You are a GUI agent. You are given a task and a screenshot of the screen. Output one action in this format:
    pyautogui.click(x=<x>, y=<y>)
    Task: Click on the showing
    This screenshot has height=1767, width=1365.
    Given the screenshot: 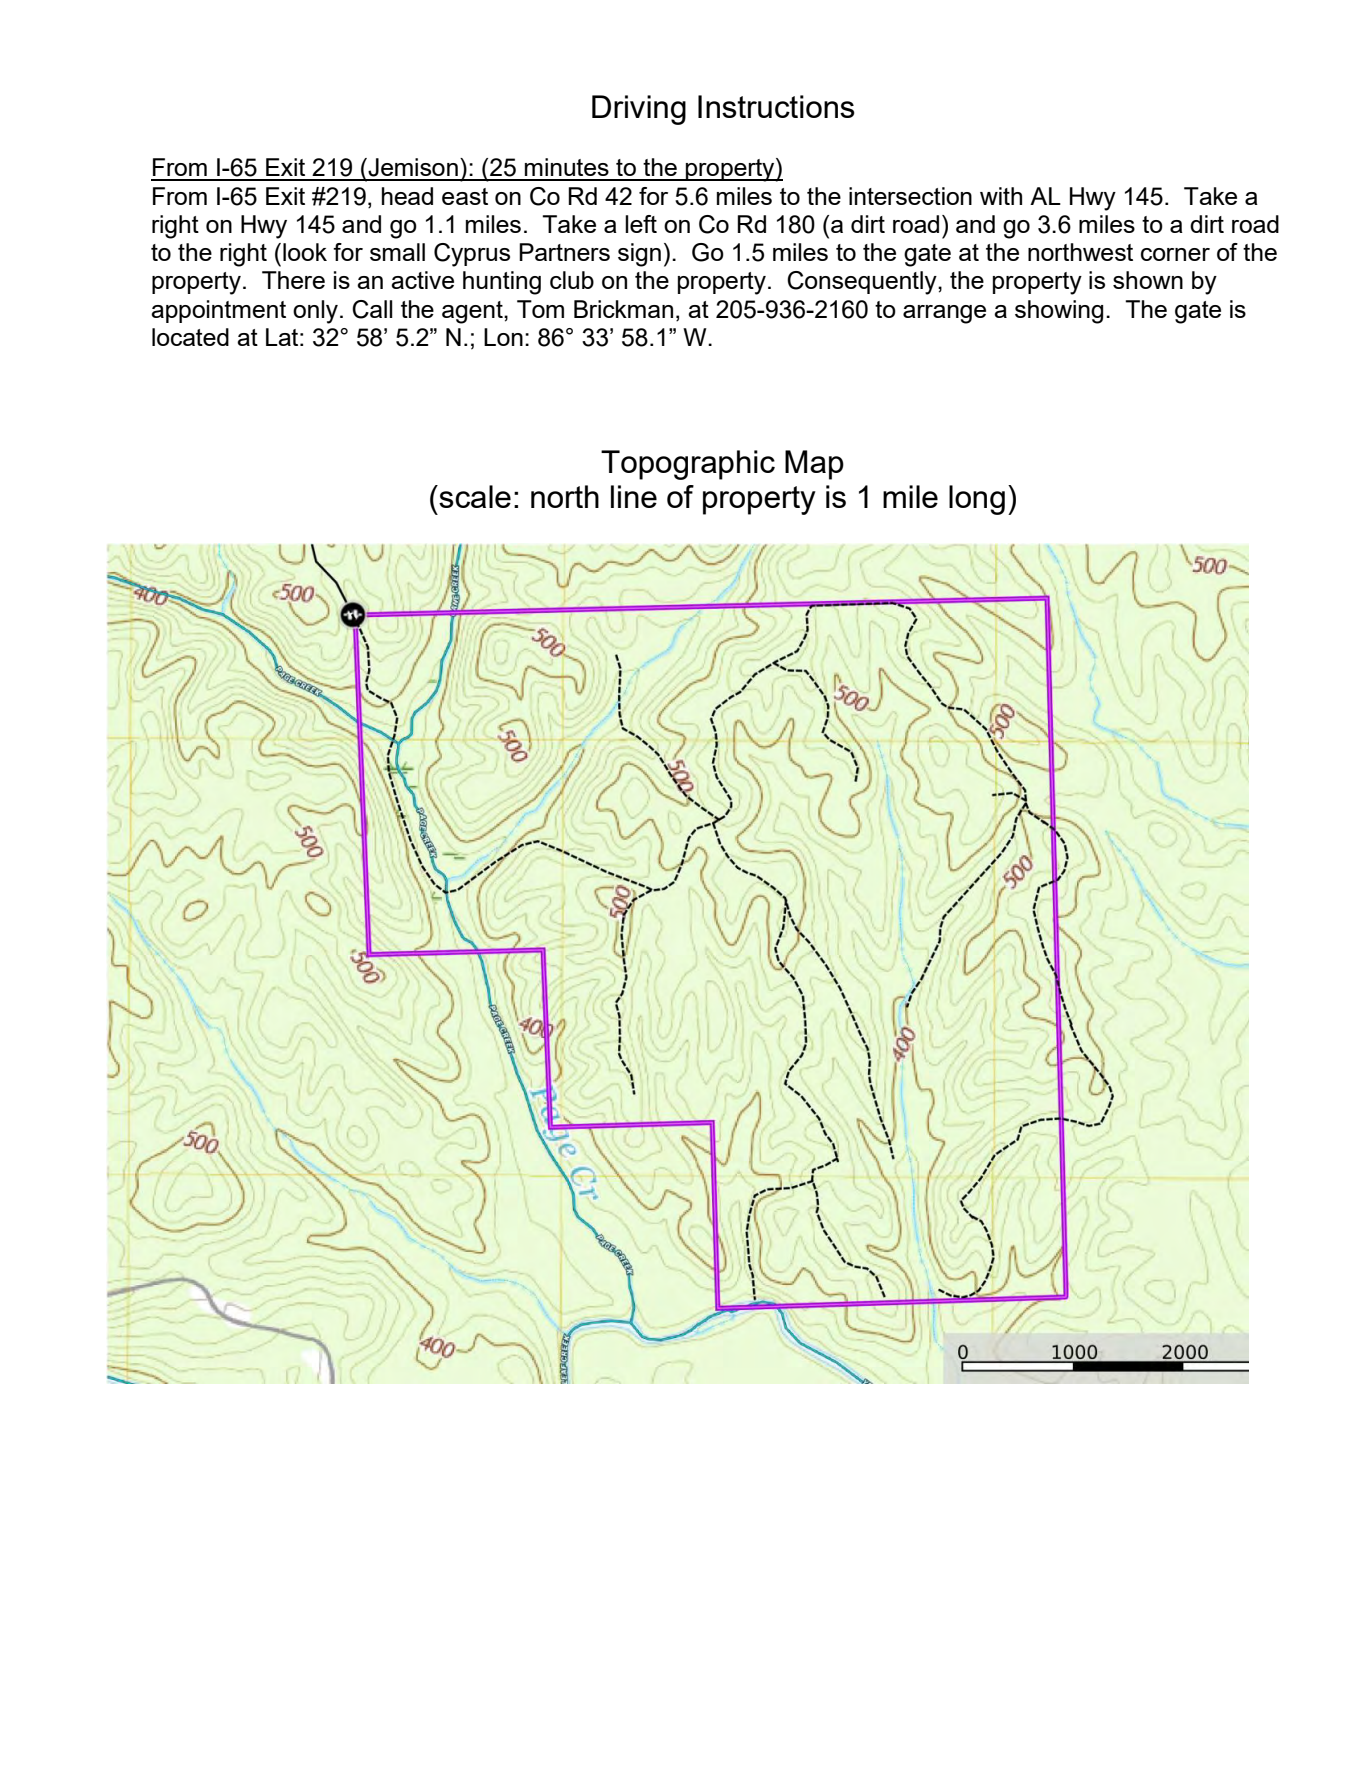 What is the action you would take?
    pyautogui.click(x=1059, y=312)
